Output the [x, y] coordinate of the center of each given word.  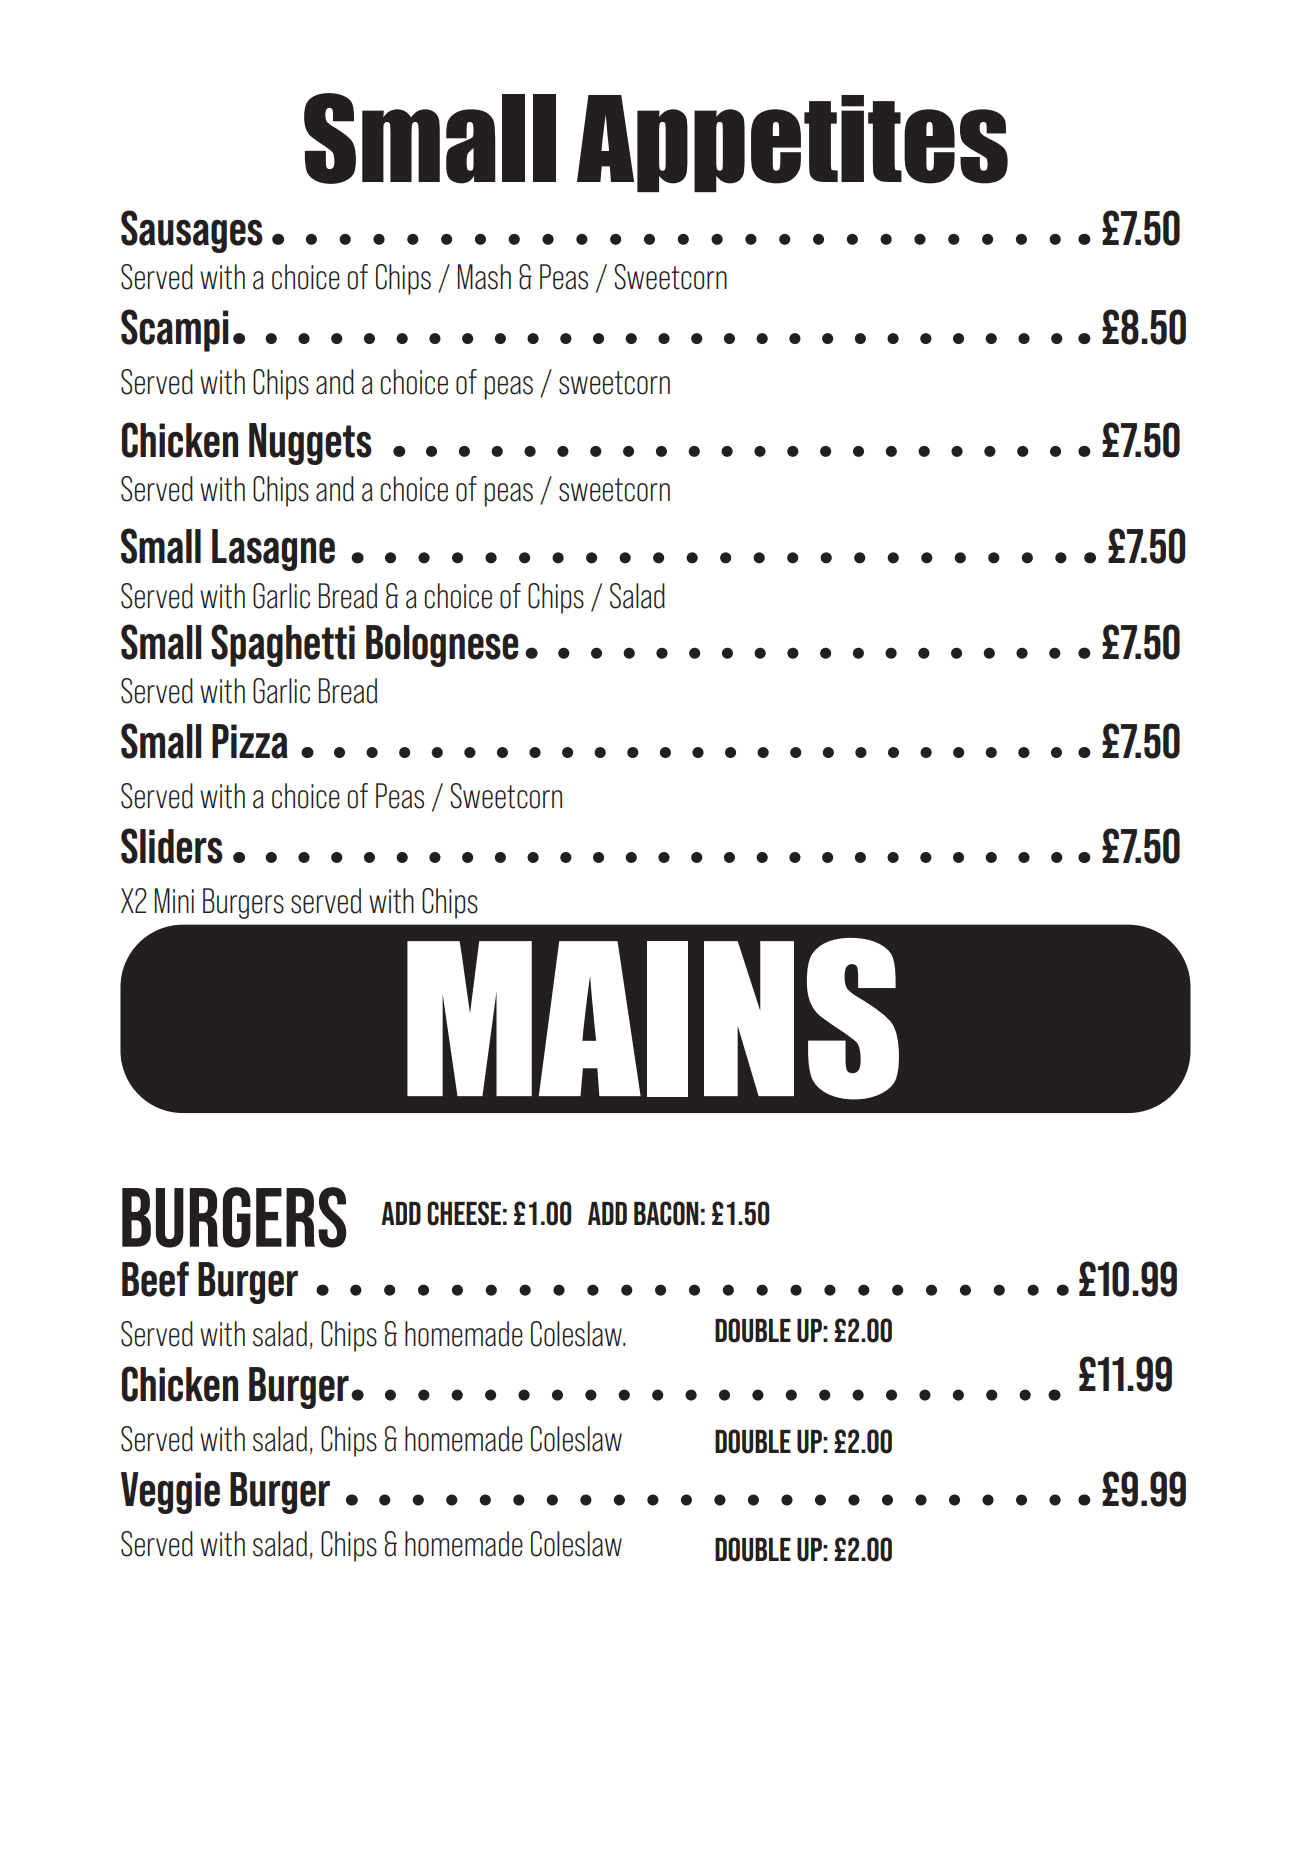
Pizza [250, 741]
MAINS [653, 1019]
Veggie [170, 1493]
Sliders [172, 846]
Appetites [792, 143]
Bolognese [442, 646]
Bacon [666, 1213]
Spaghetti [283, 645]
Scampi [175, 330]
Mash [484, 277]
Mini [174, 900]
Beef [155, 1279]
